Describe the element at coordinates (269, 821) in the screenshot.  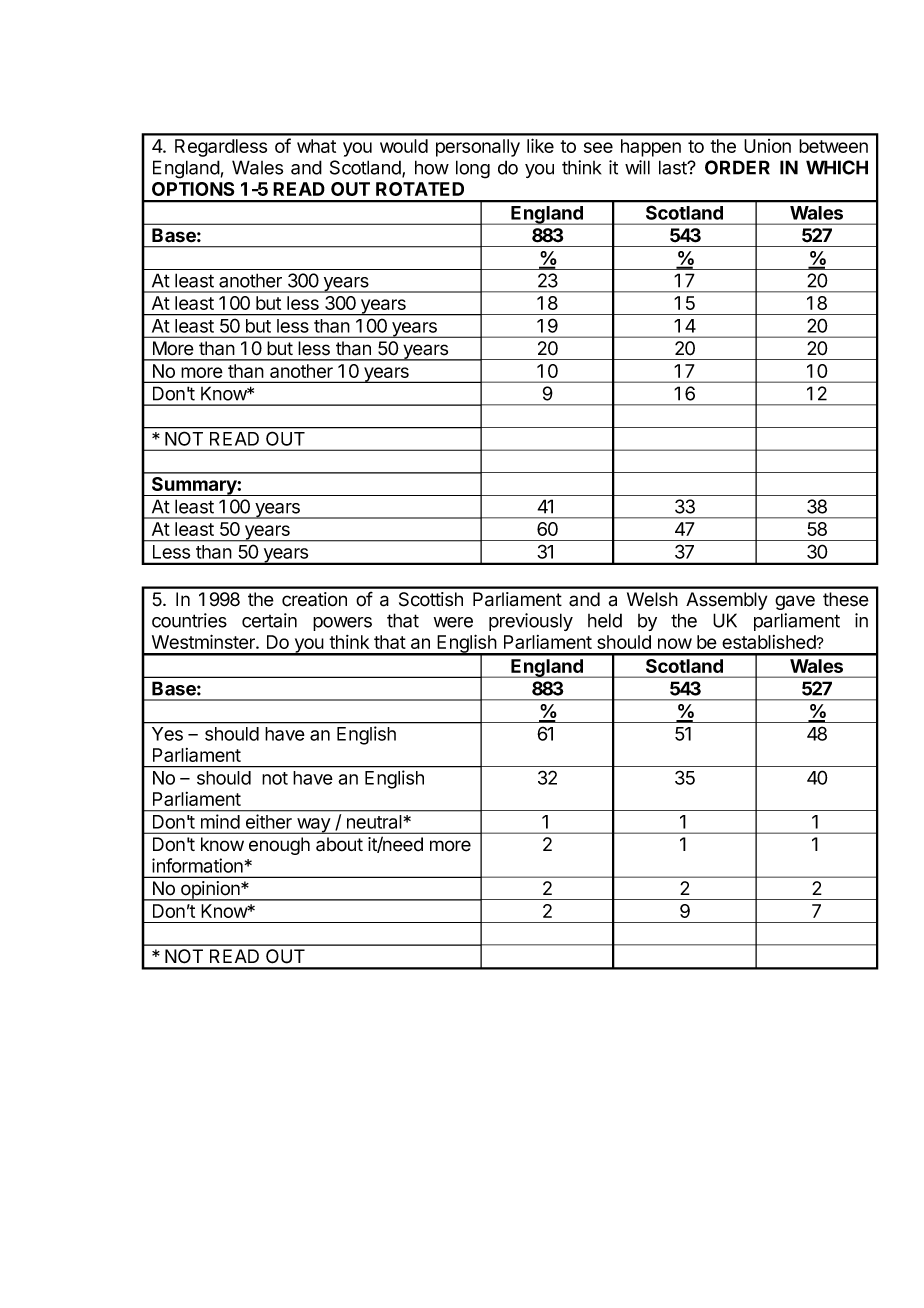
I see `either` at that location.
